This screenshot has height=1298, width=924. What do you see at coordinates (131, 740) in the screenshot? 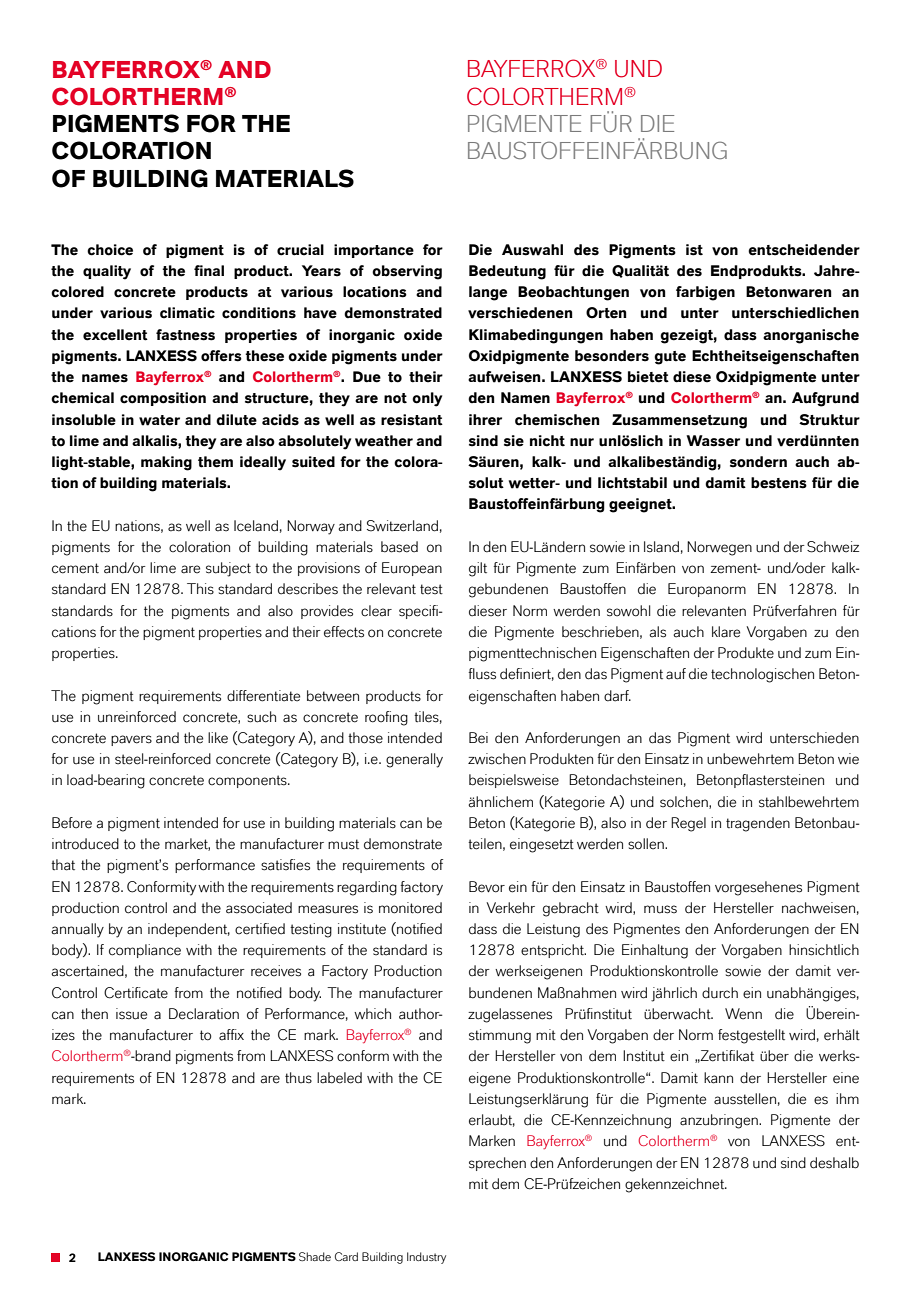
I see `pavers` at bounding box center [131, 740].
